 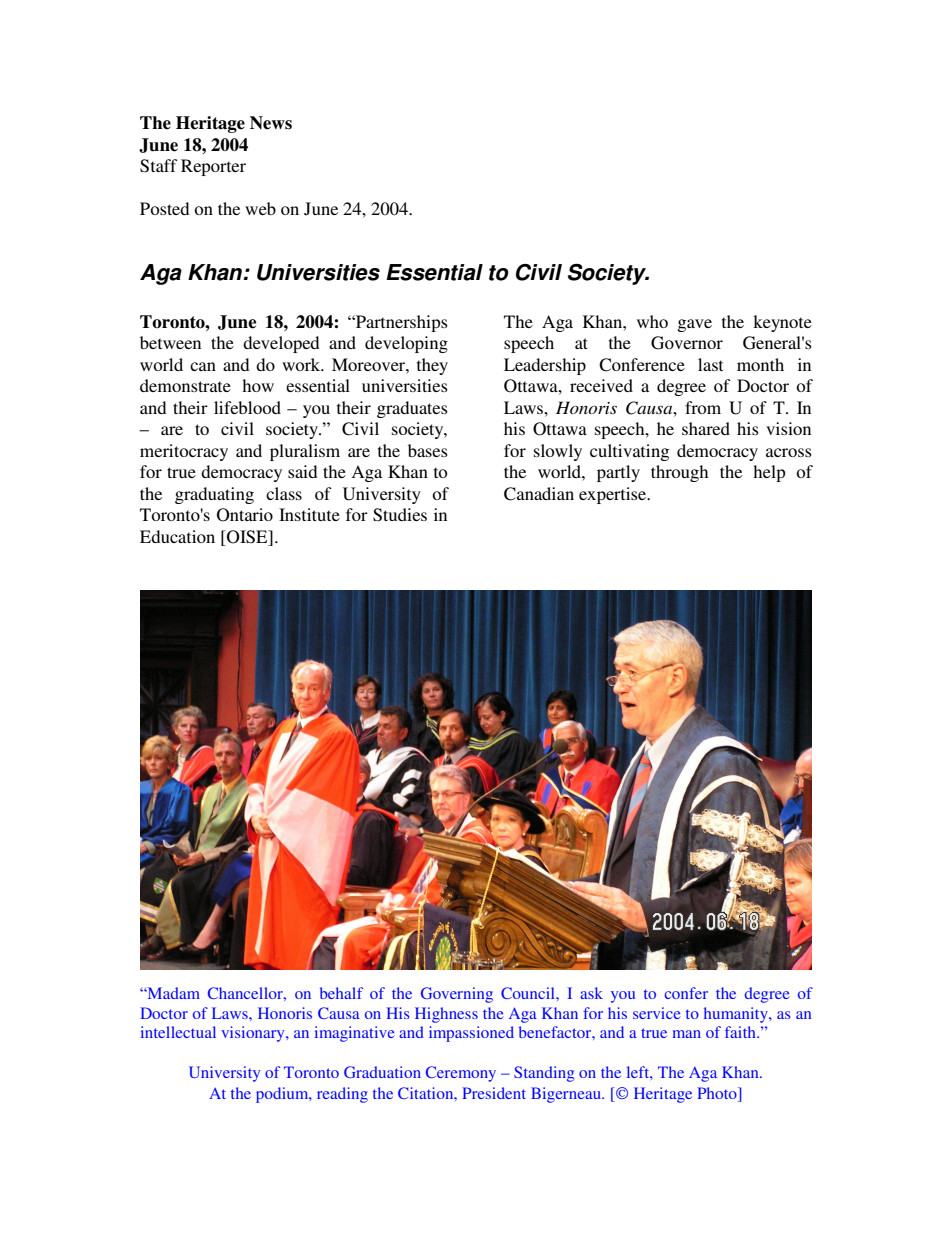 What do you see at coordinates (591, 993) in the document?
I see `ask` at bounding box center [591, 993].
